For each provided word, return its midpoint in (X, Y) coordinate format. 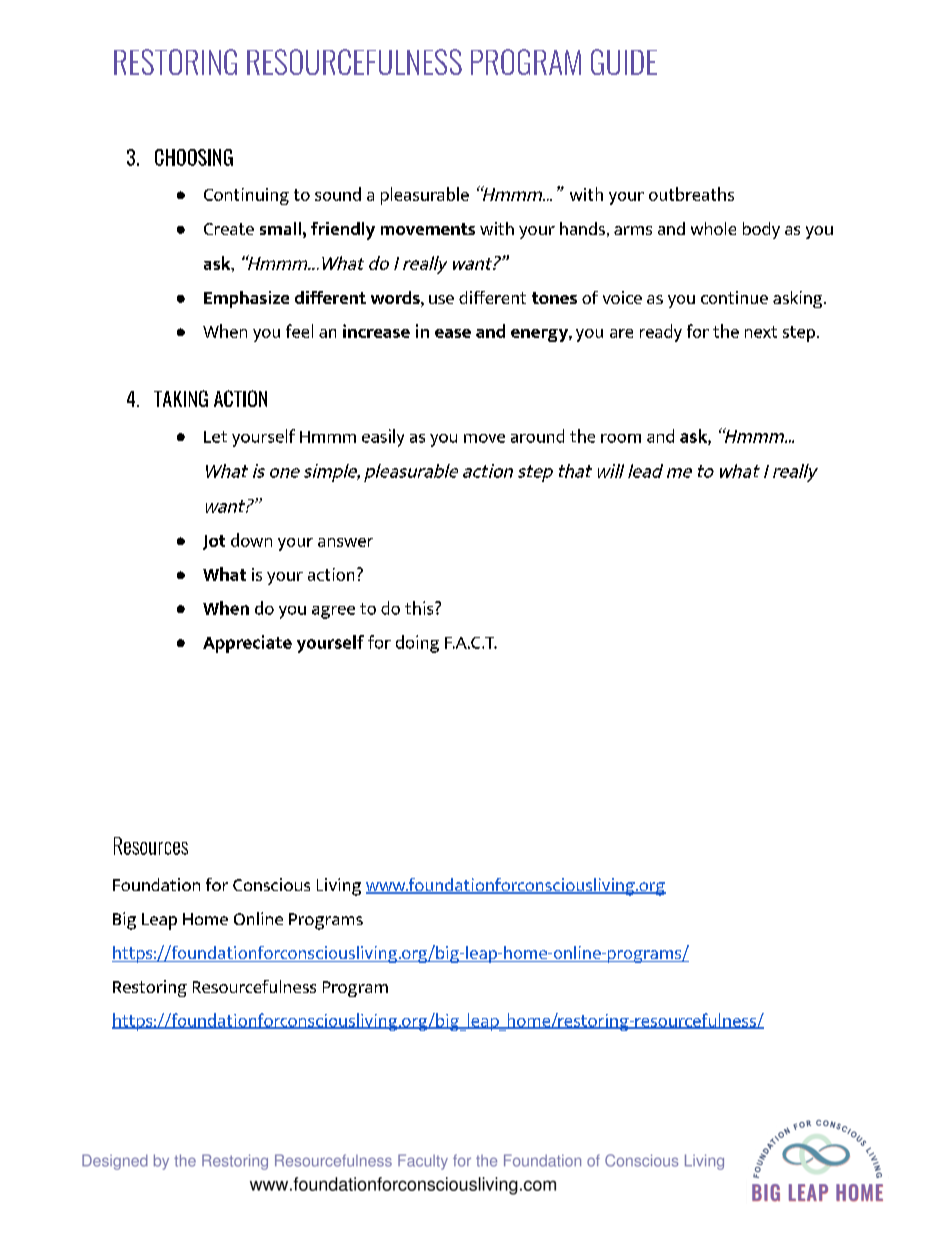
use (441, 299)
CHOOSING (194, 157)
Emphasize (246, 299)
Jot (214, 542)
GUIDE (624, 62)
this (420, 608)
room (621, 438)
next (761, 332)
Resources (151, 846)
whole (713, 228)
